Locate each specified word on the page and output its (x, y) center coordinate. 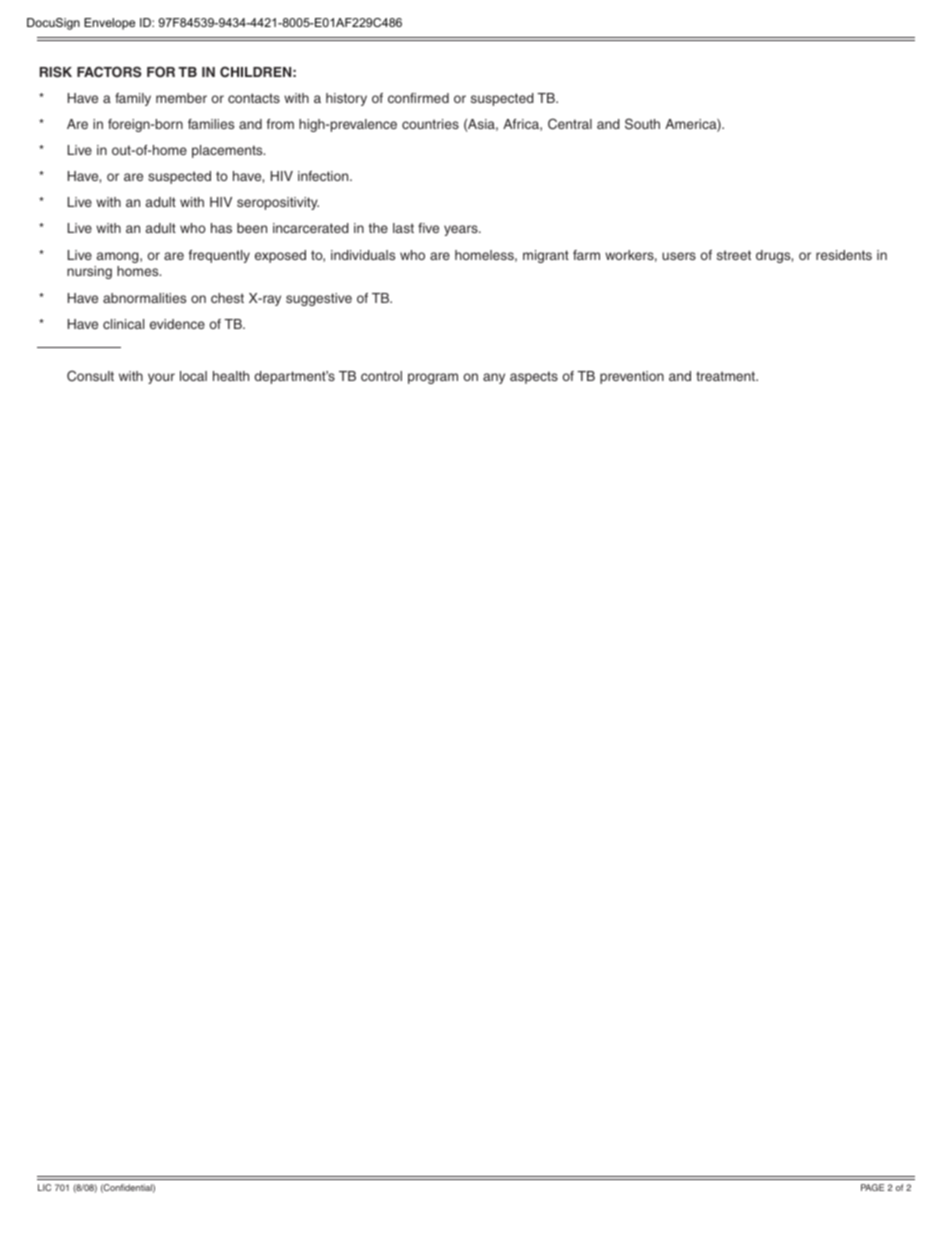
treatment (727, 376)
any (494, 378)
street (734, 255)
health (231, 376)
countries (430, 124)
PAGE (872, 1187)
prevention (632, 377)
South (642, 124)
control (381, 376)
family (133, 99)
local (193, 376)
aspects (534, 377)
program (433, 378)
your (161, 378)
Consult (90, 375)
